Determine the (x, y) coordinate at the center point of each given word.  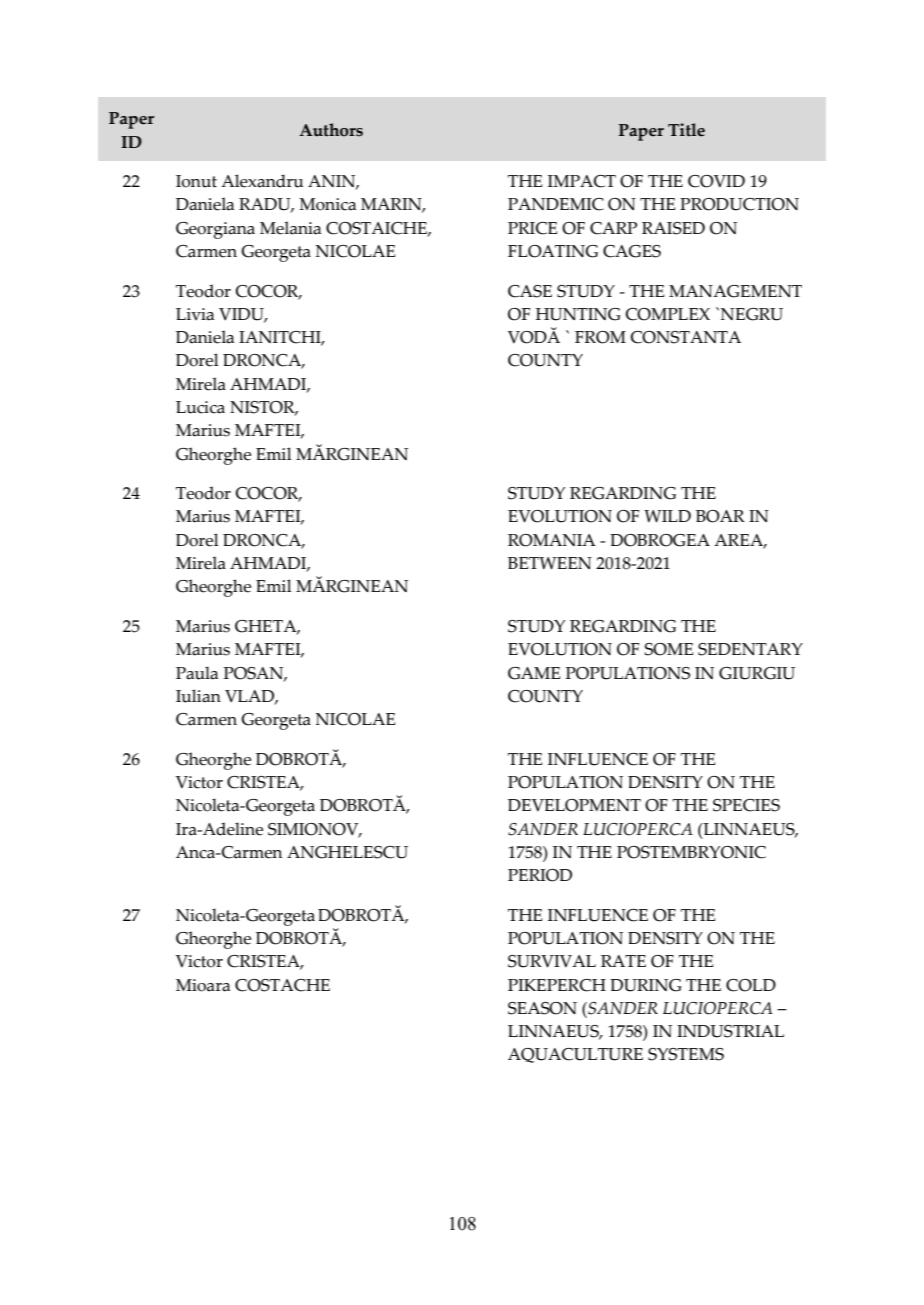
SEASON (542, 1008)
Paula (197, 673)
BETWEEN (550, 563)
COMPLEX (668, 314)
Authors (331, 130)
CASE (530, 291)
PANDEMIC (556, 204)
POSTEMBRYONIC (691, 852)
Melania (290, 228)
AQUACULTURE (575, 1055)
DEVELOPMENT (574, 805)
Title (686, 130)
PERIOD (540, 875)
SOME (669, 649)
